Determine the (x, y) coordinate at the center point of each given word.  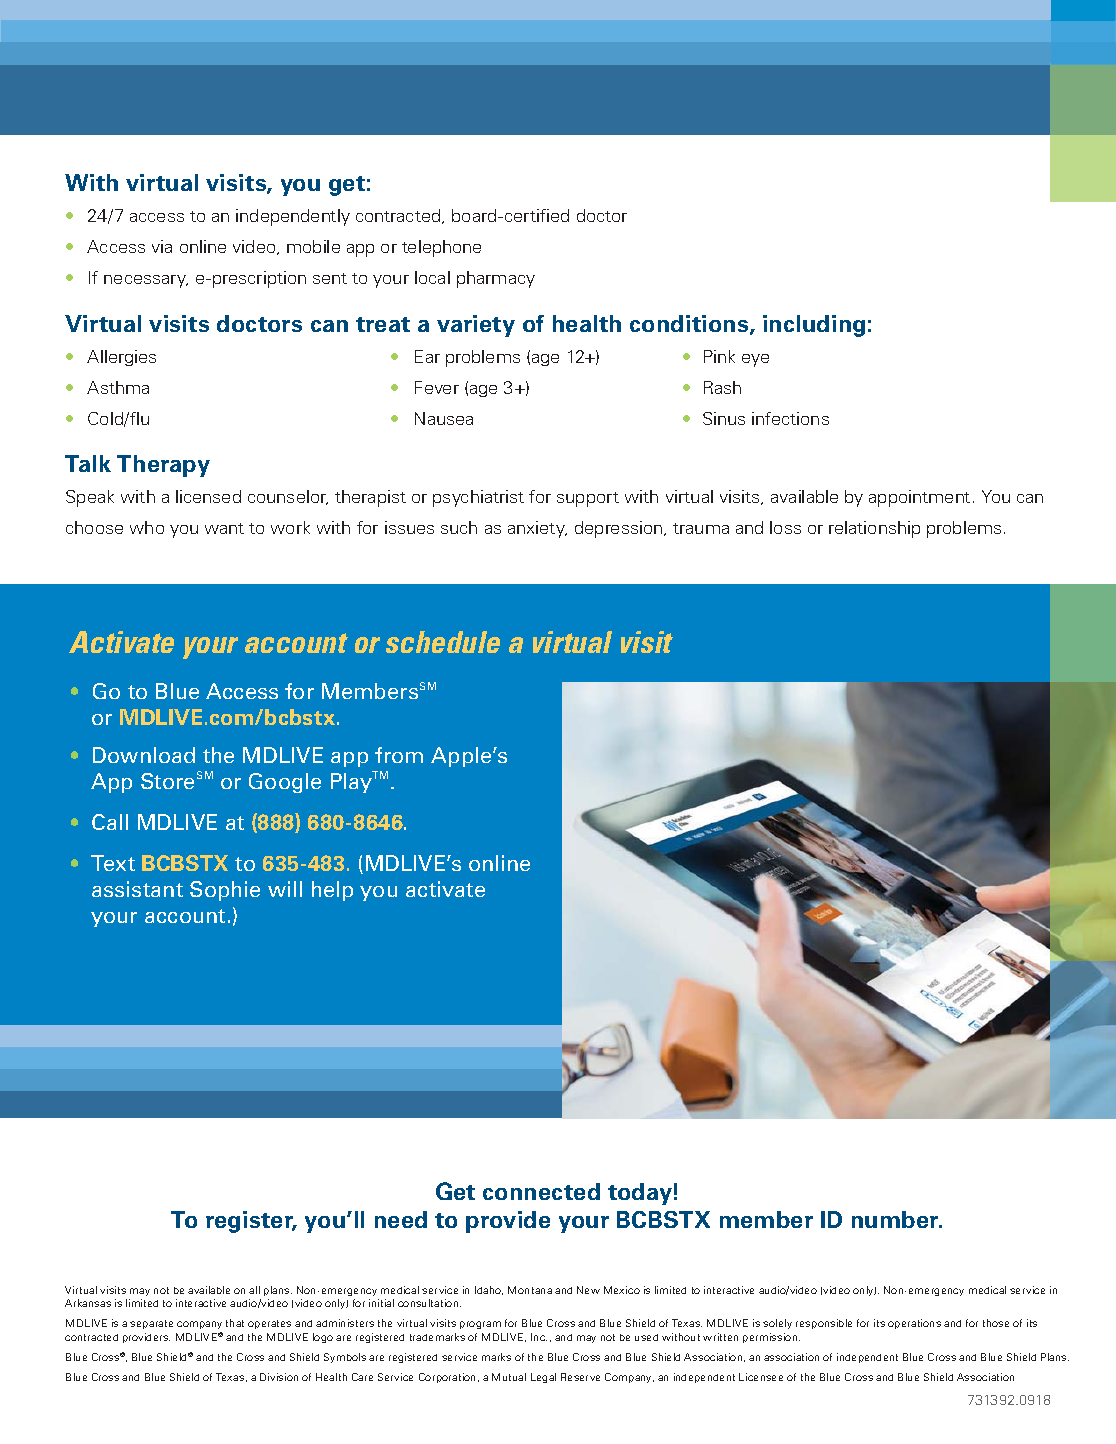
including (814, 326)
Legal (543, 1378)
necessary (146, 281)
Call (110, 822)
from (399, 755)
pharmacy (496, 279)
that (235, 1323)
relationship (874, 529)
